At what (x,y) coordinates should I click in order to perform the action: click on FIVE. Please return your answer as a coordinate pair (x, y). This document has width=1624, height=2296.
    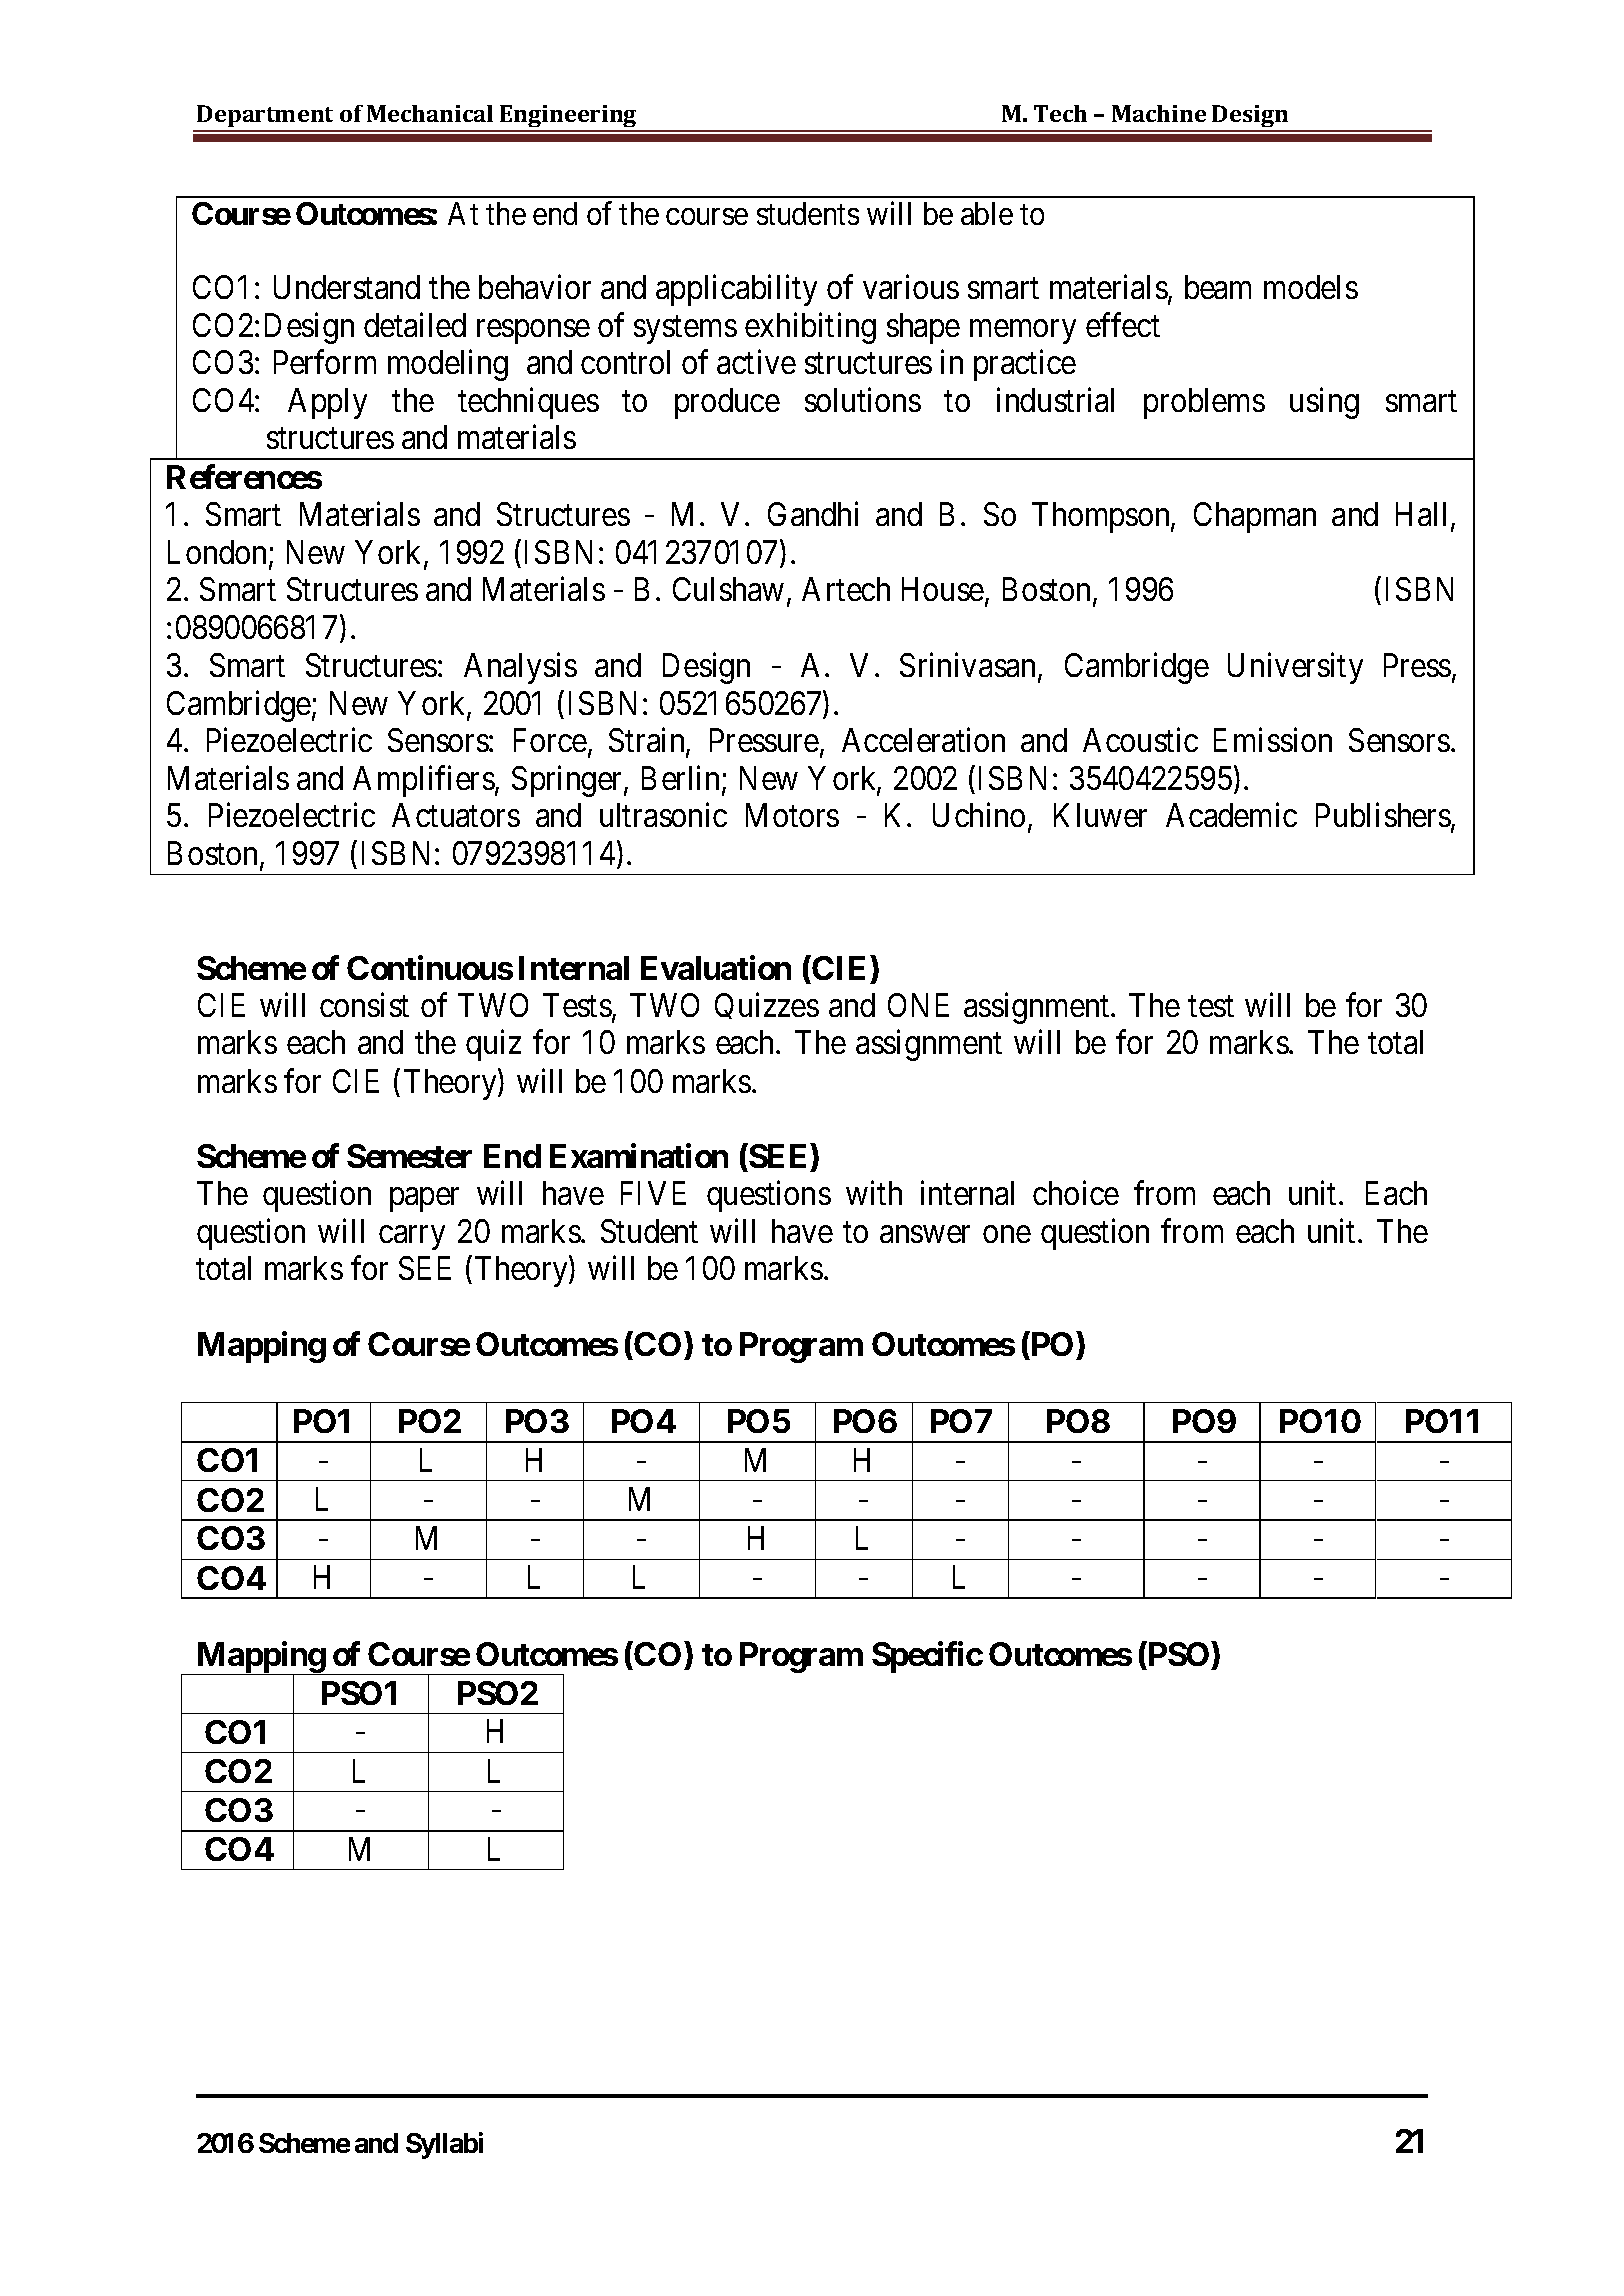
    Looking at the image, I should click on (653, 1193).
